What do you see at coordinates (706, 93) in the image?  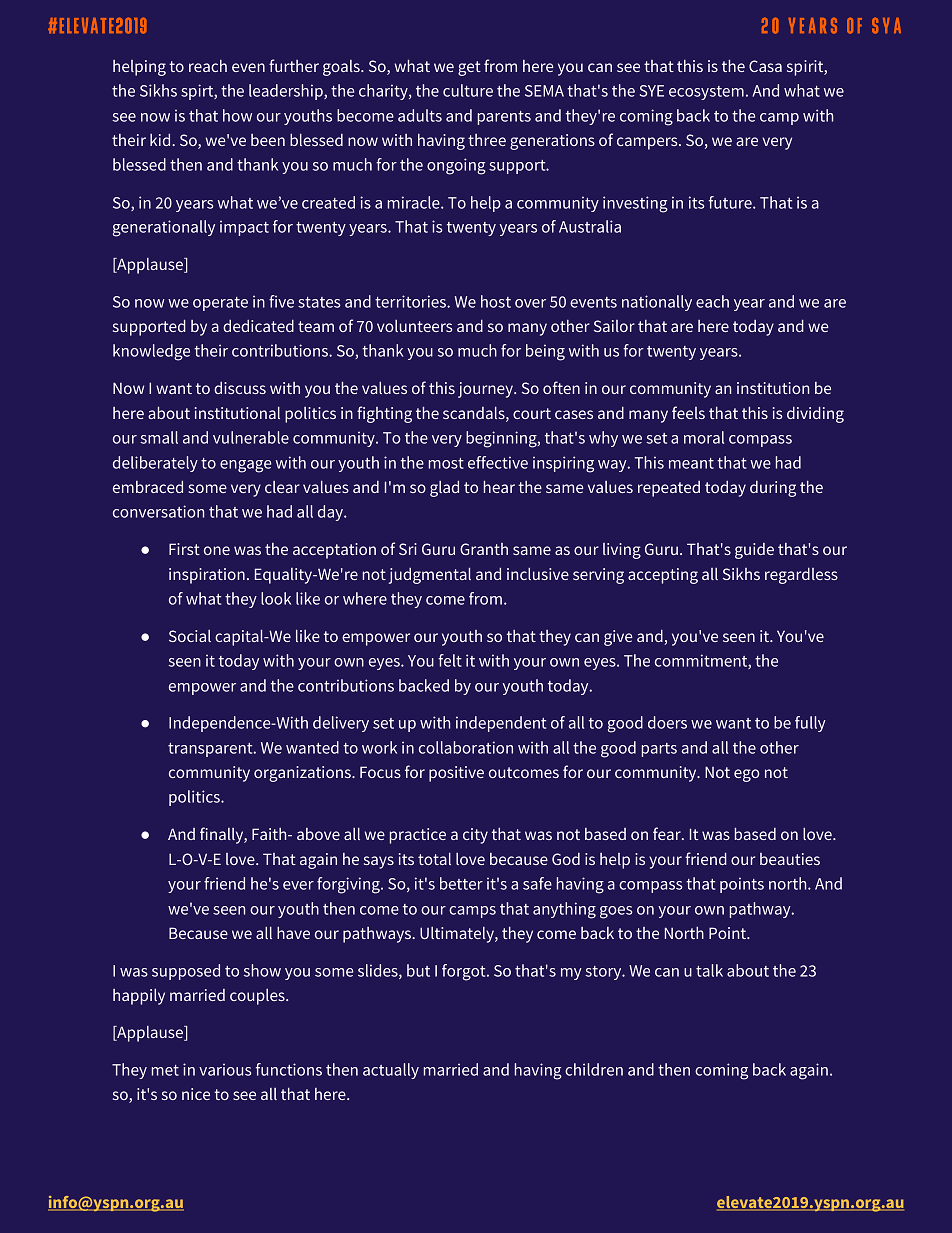 I see `ecosystem` at bounding box center [706, 93].
